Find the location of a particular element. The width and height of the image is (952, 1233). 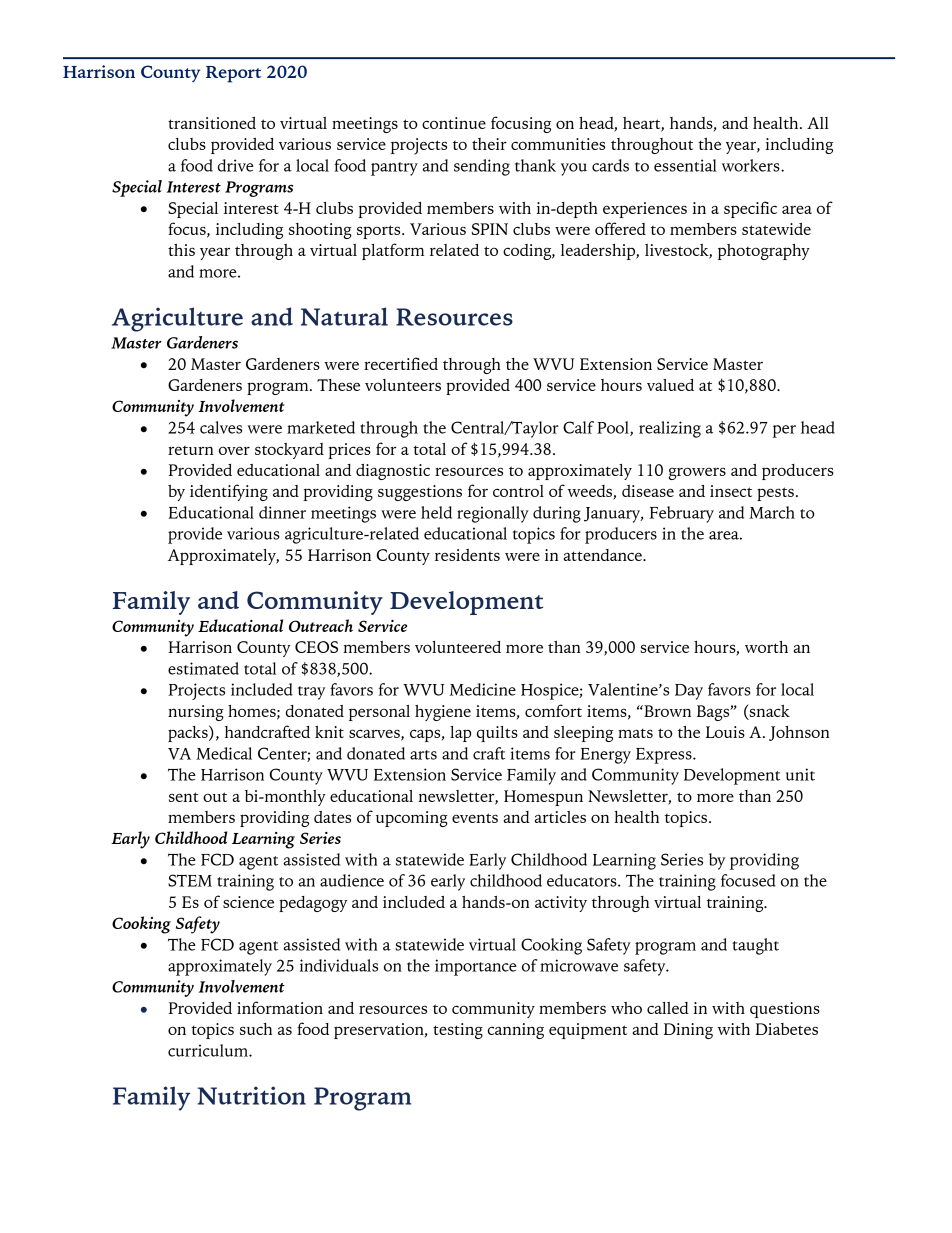

Report is located at coordinates (233, 74).
